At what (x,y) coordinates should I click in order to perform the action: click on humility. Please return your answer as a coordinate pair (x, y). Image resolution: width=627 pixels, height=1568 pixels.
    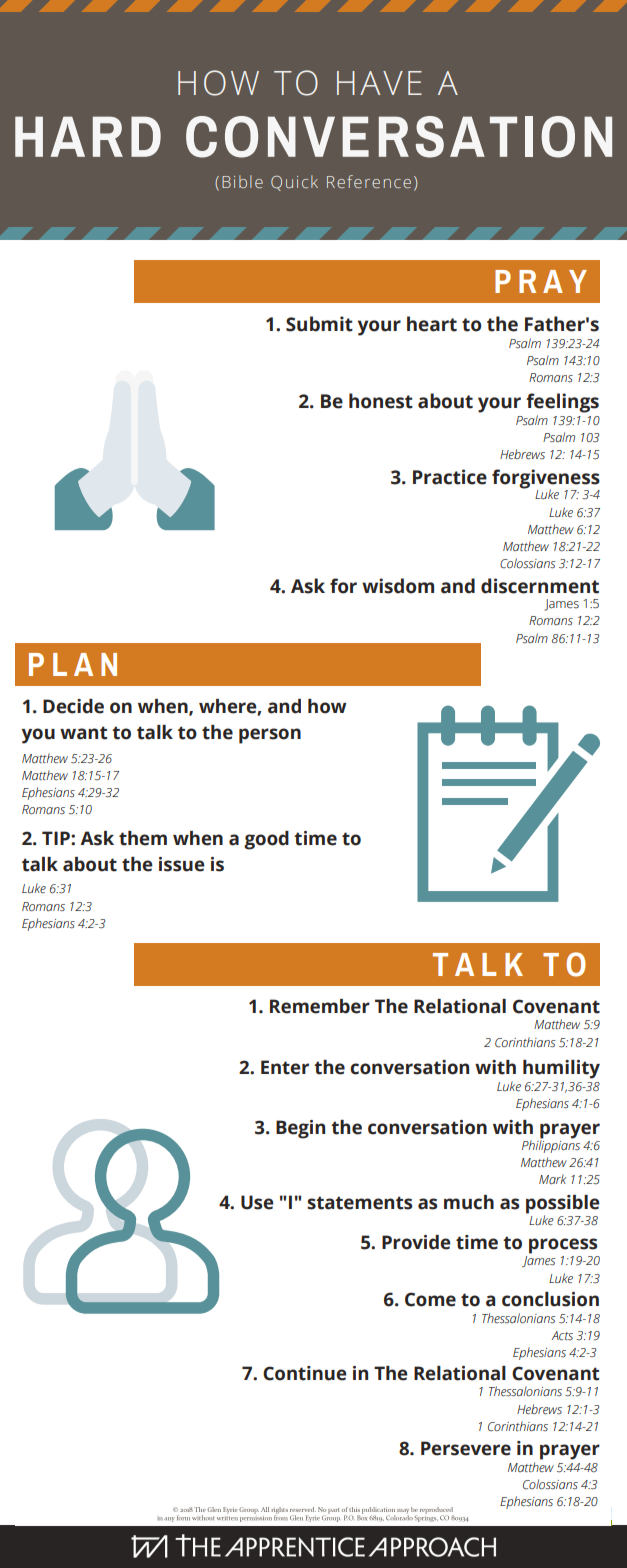
    Looking at the image, I should click on (561, 1069).
